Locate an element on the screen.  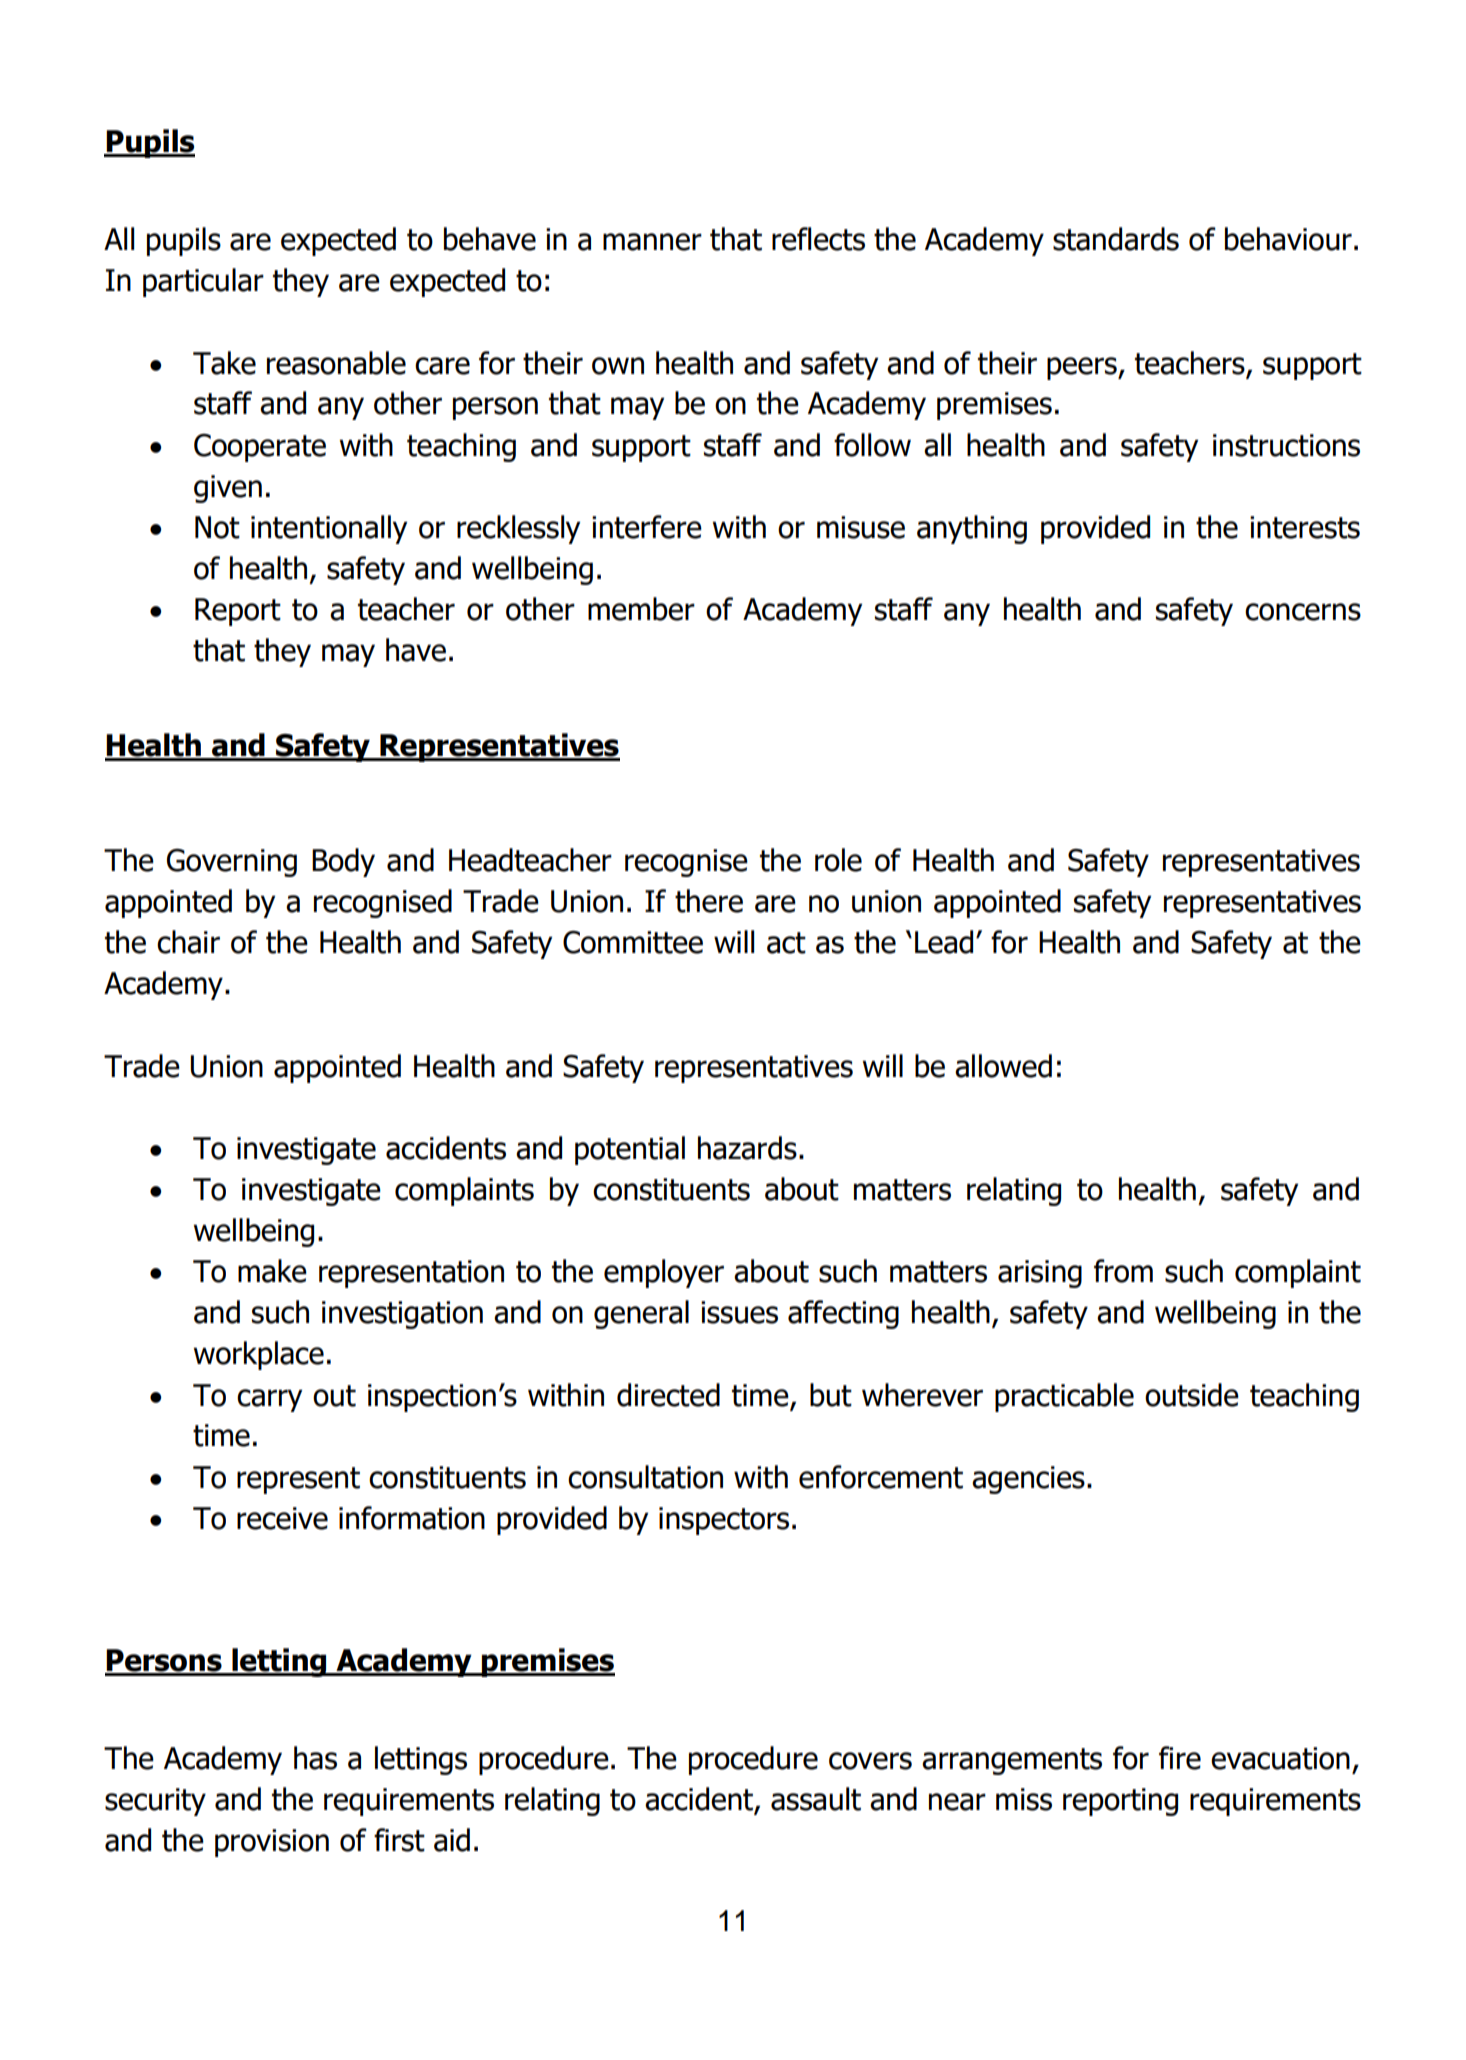
make is located at coordinates (272, 1271).
